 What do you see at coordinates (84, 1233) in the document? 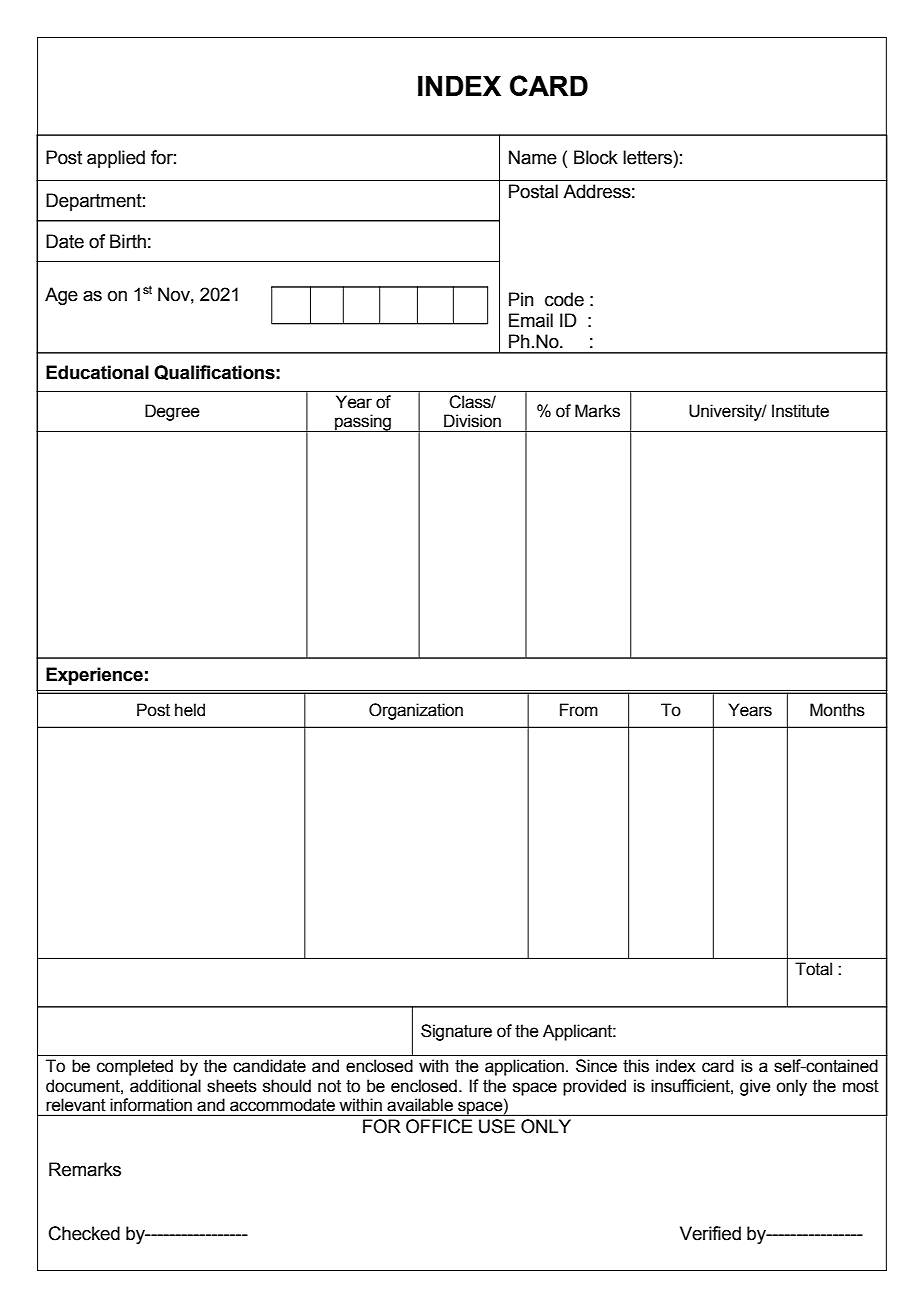
I see `Checked` at bounding box center [84, 1233].
